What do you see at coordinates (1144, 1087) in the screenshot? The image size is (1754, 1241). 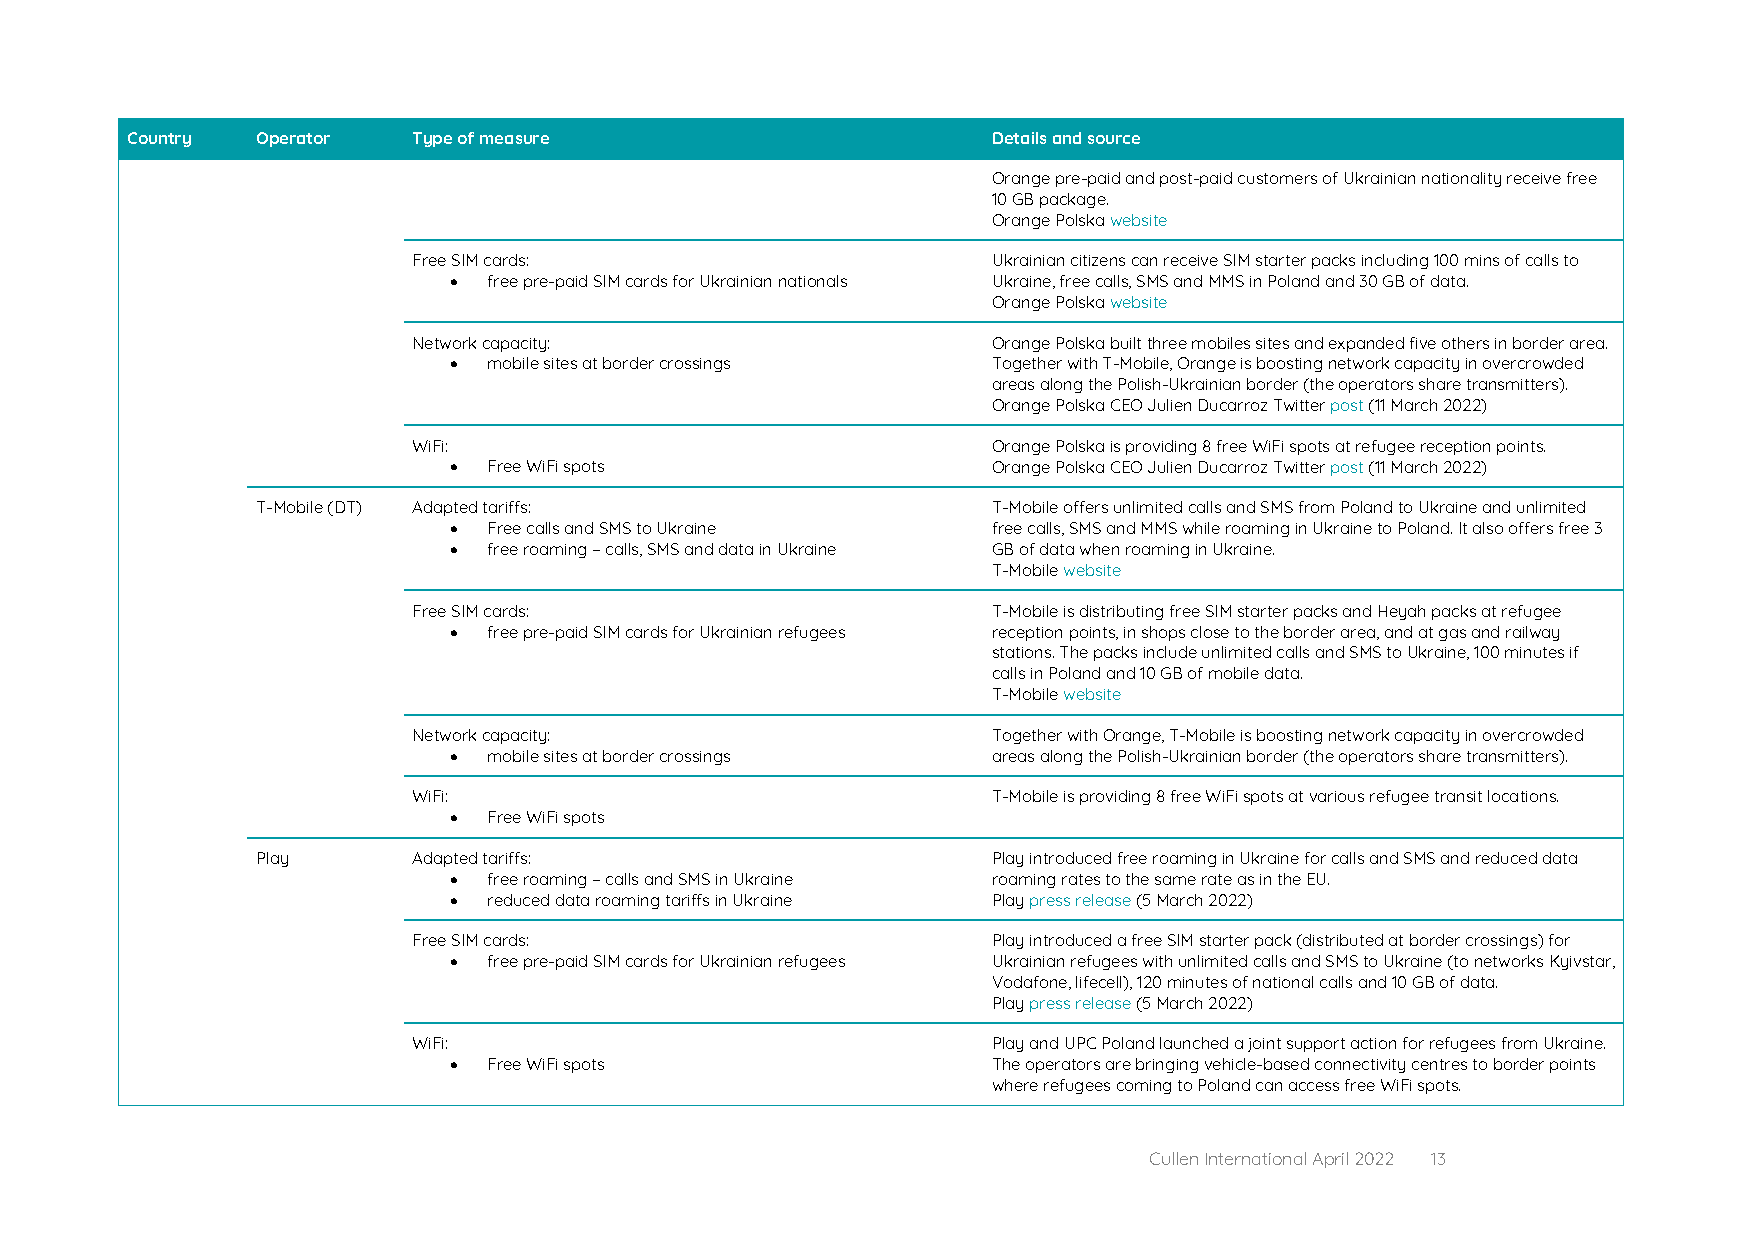 I see `coming` at bounding box center [1144, 1087].
